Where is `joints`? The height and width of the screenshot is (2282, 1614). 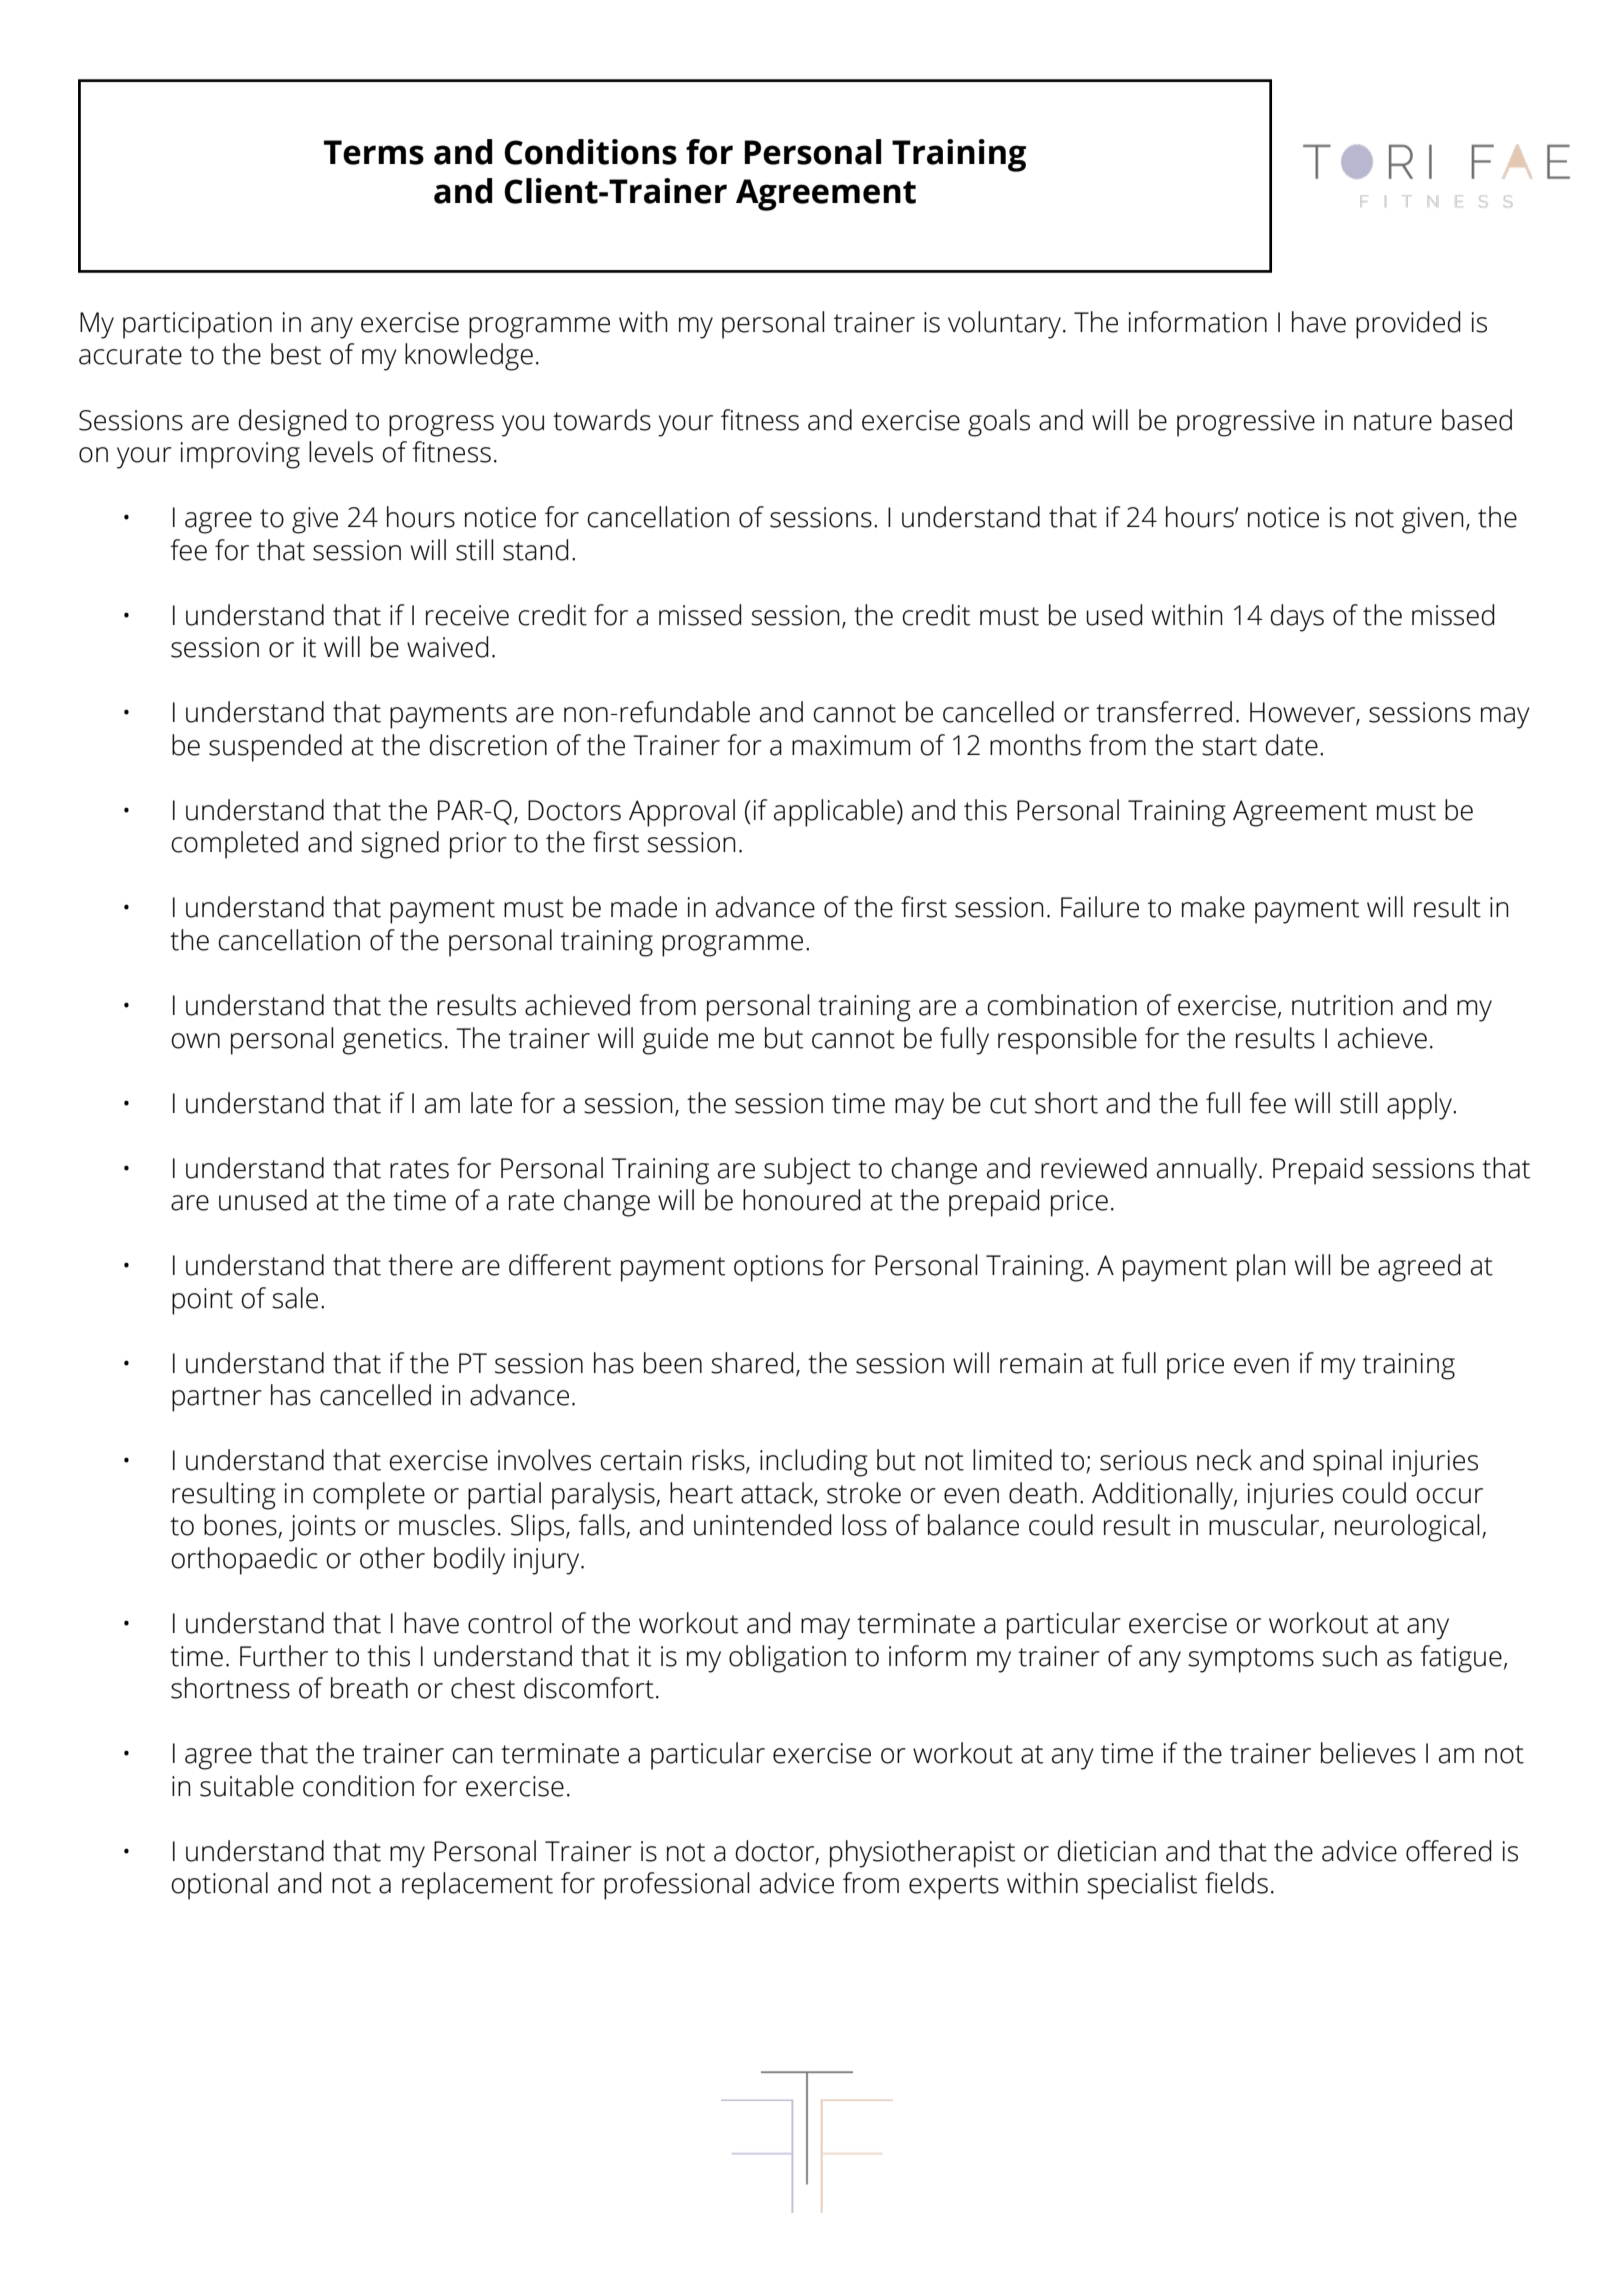 joints is located at coordinates (322, 1528).
